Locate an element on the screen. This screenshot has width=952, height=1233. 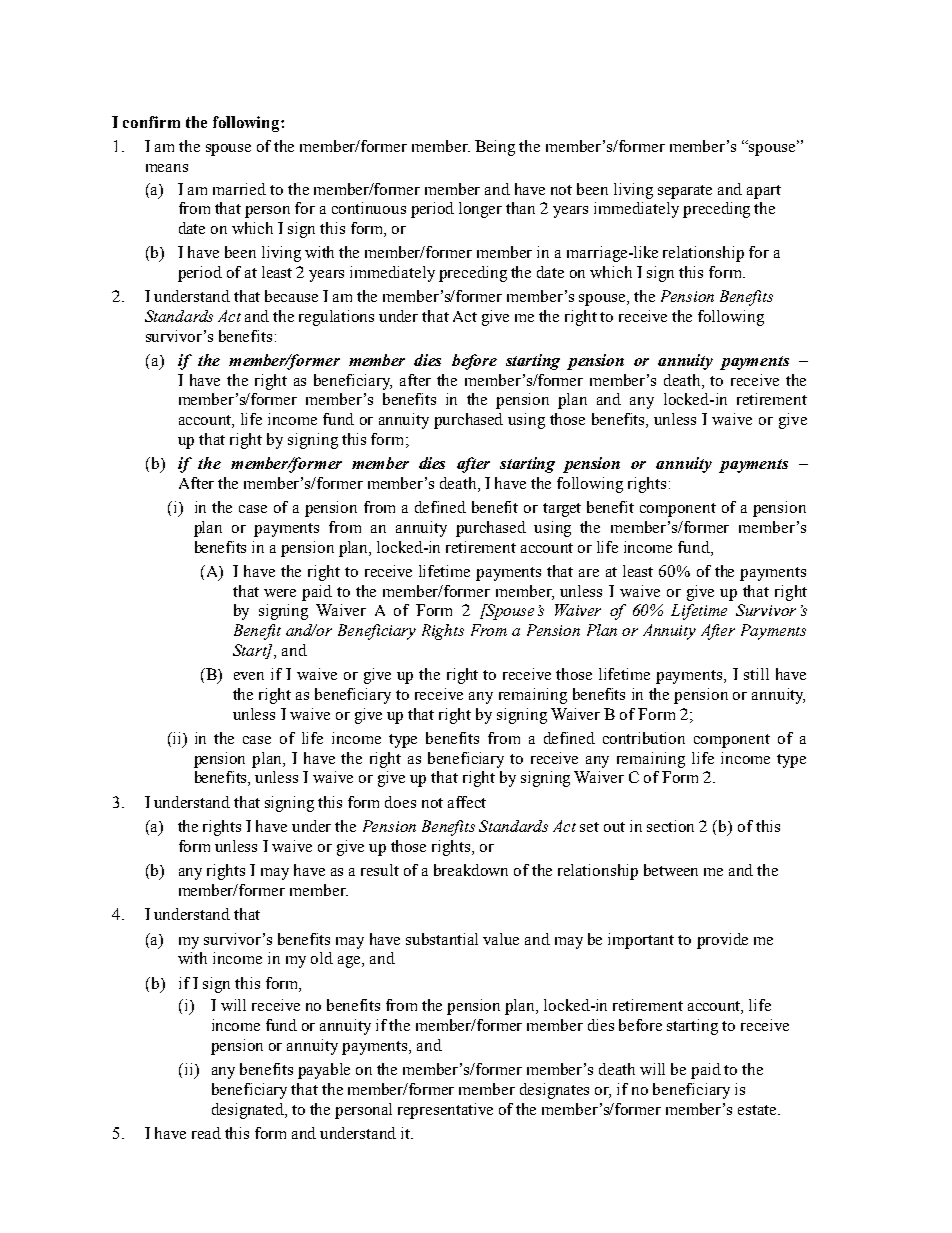
even is located at coordinates (249, 676).
